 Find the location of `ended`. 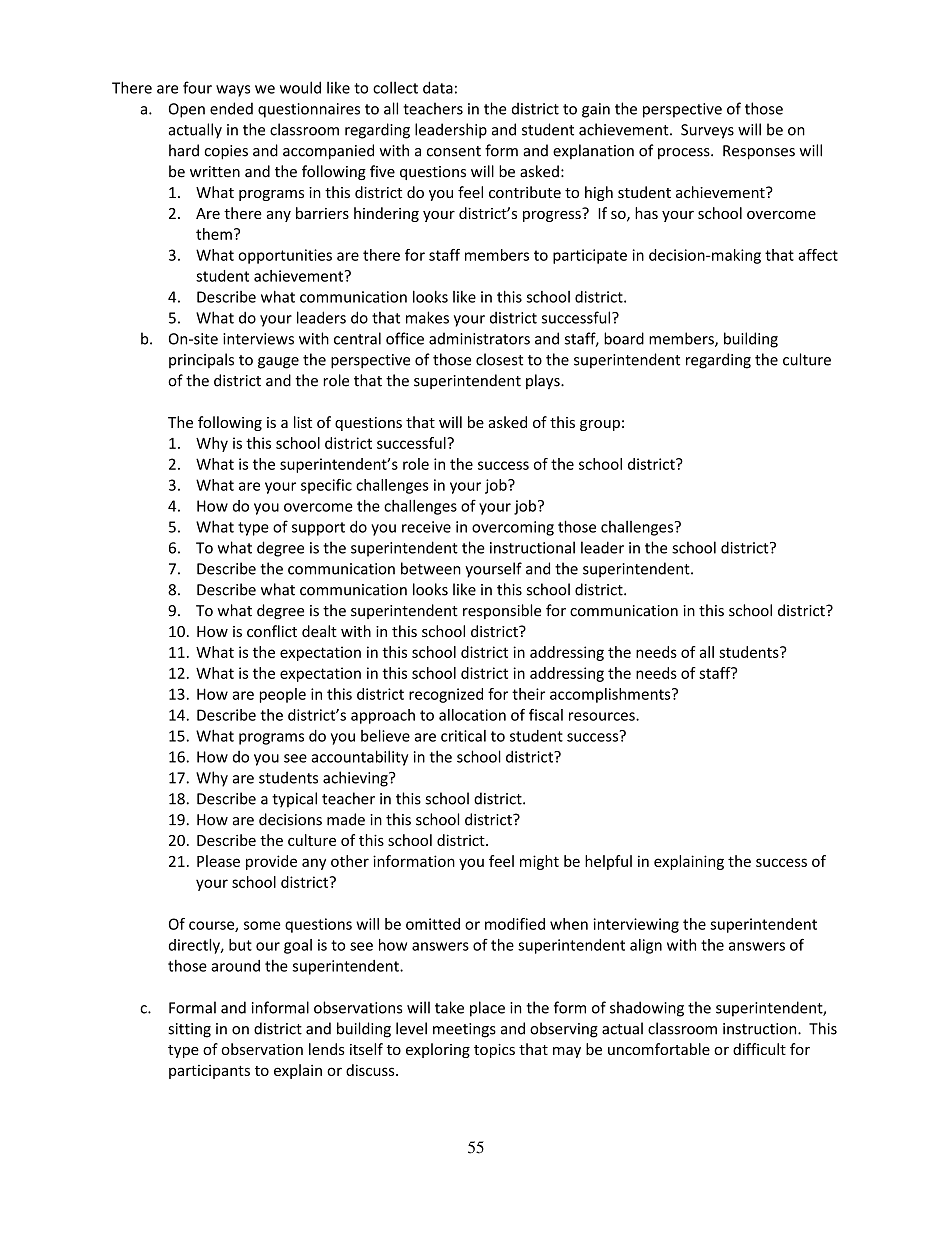

ended is located at coordinates (231, 108).
